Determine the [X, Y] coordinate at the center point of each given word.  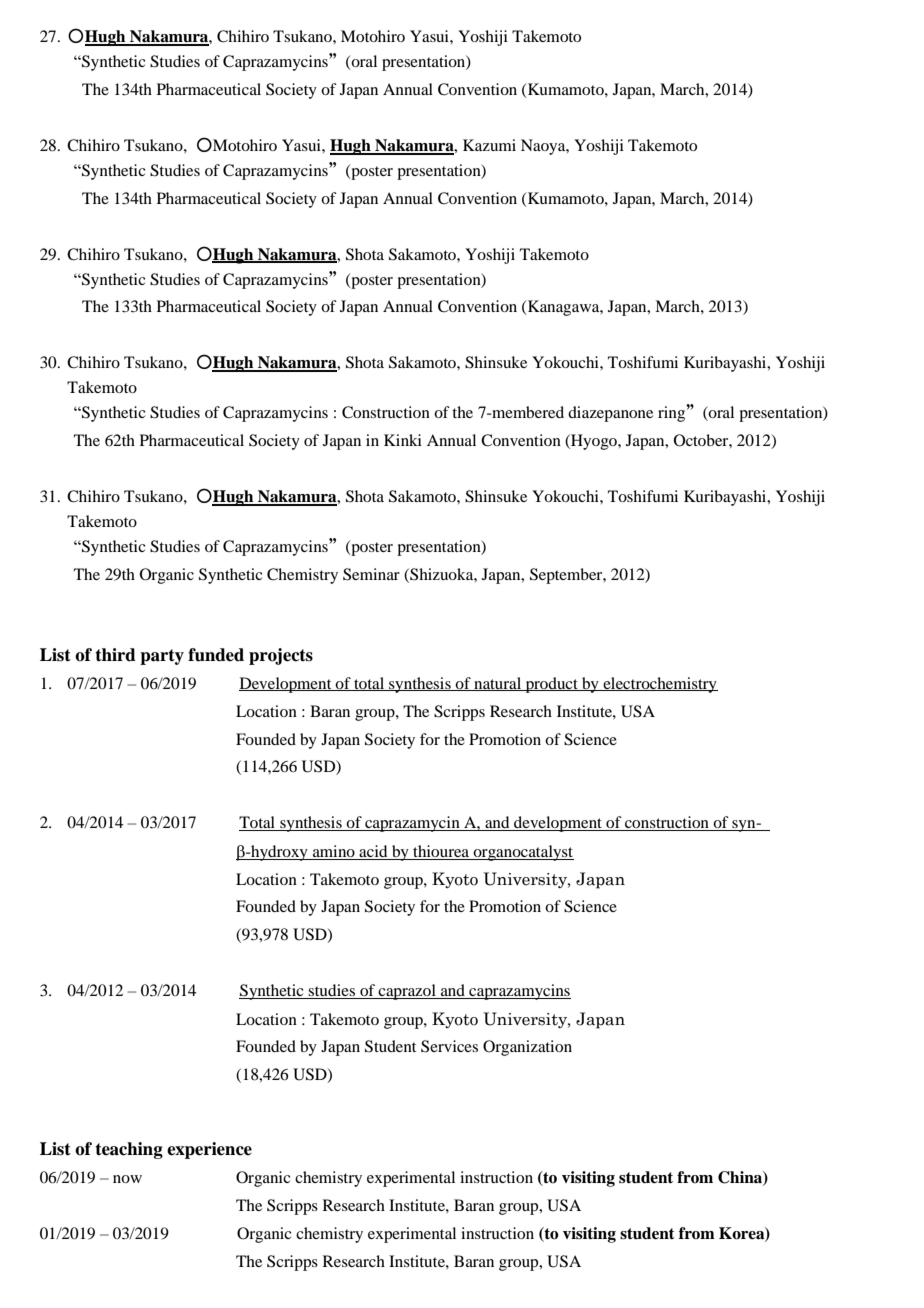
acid [373, 852]
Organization [527, 1048]
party [162, 657]
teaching [129, 1150]
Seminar [371, 574]
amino [334, 852]
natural [498, 684]
